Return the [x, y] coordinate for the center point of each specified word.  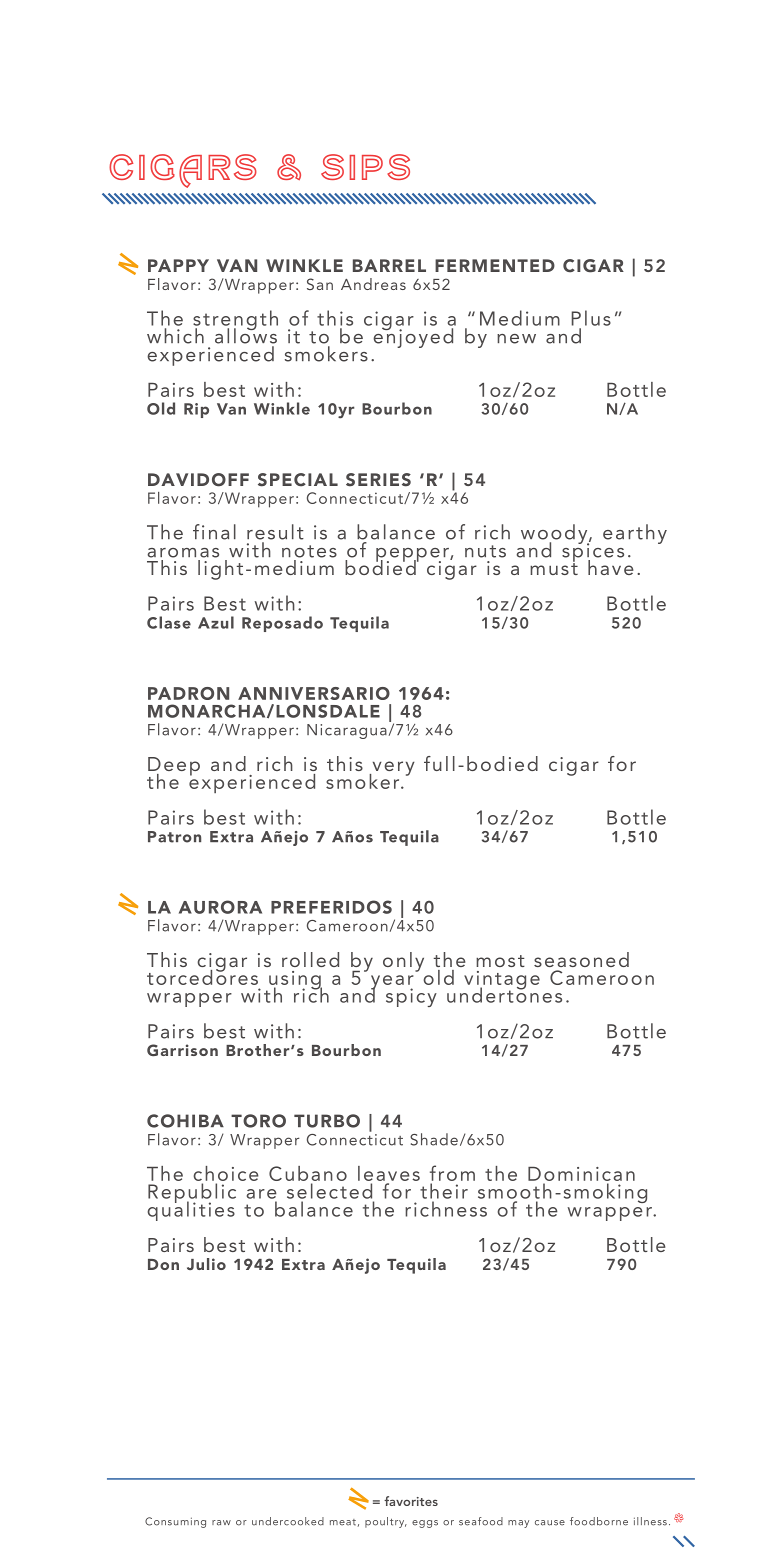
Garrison [182, 1050]
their [444, 1191]
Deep [174, 767]
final [214, 532]
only [403, 962]
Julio [206, 1264]
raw [221, 1523]
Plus [591, 318]
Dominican [581, 1174]
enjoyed [413, 337]
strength [235, 321]
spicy [411, 997]
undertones [504, 994]
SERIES [378, 480]
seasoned [581, 959]
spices [593, 552]
